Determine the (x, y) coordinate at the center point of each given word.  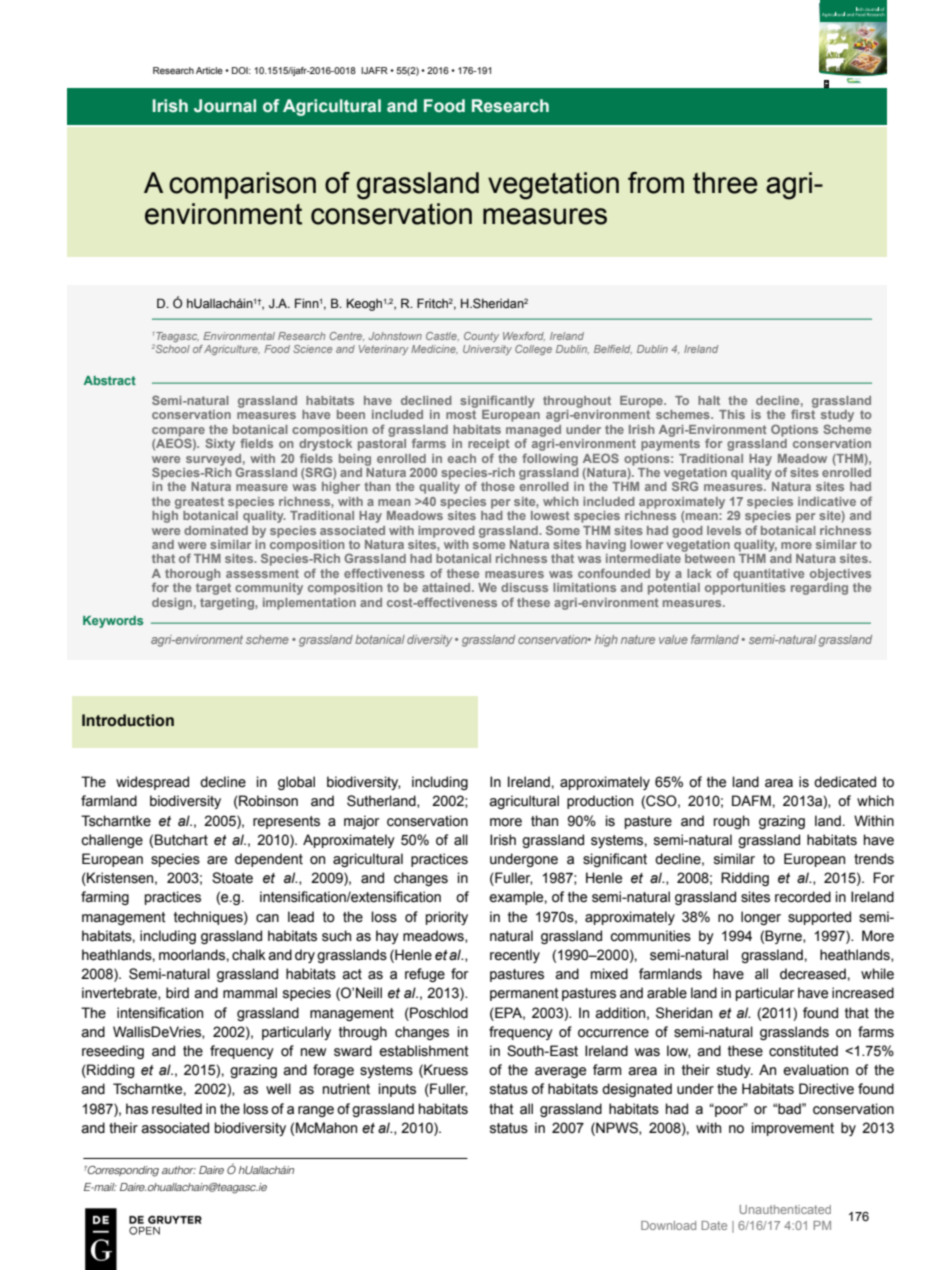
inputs (397, 1090)
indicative (827, 501)
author (179, 1170)
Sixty (220, 444)
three (725, 183)
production (600, 802)
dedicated (845, 782)
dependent (269, 860)
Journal (225, 106)
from (656, 183)
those (498, 486)
